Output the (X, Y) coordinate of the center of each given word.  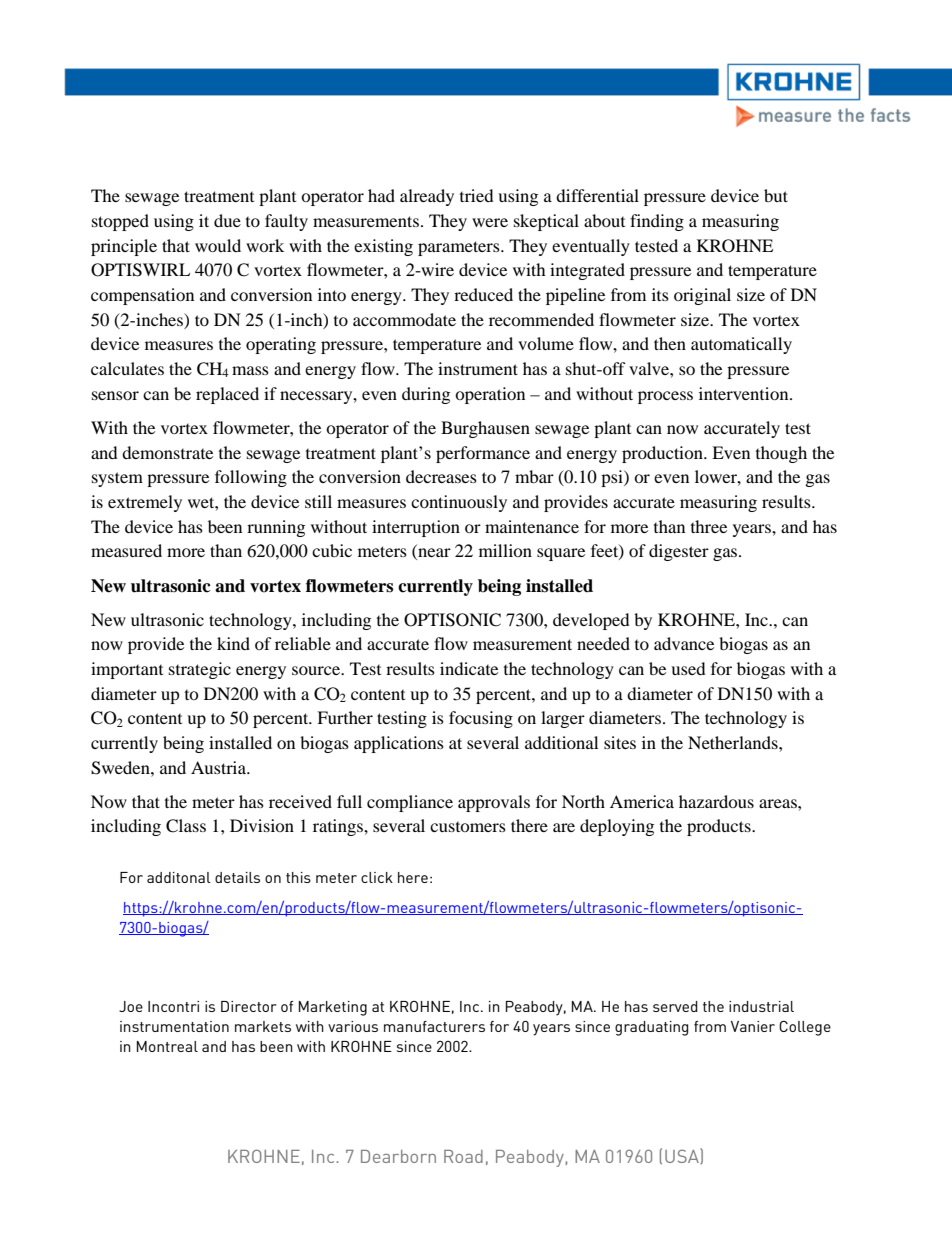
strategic (200, 670)
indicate (469, 668)
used (688, 668)
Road (463, 1156)
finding (657, 222)
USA (683, 1156)
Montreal (167, 1046)
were (490, 222)
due (227, 220)
